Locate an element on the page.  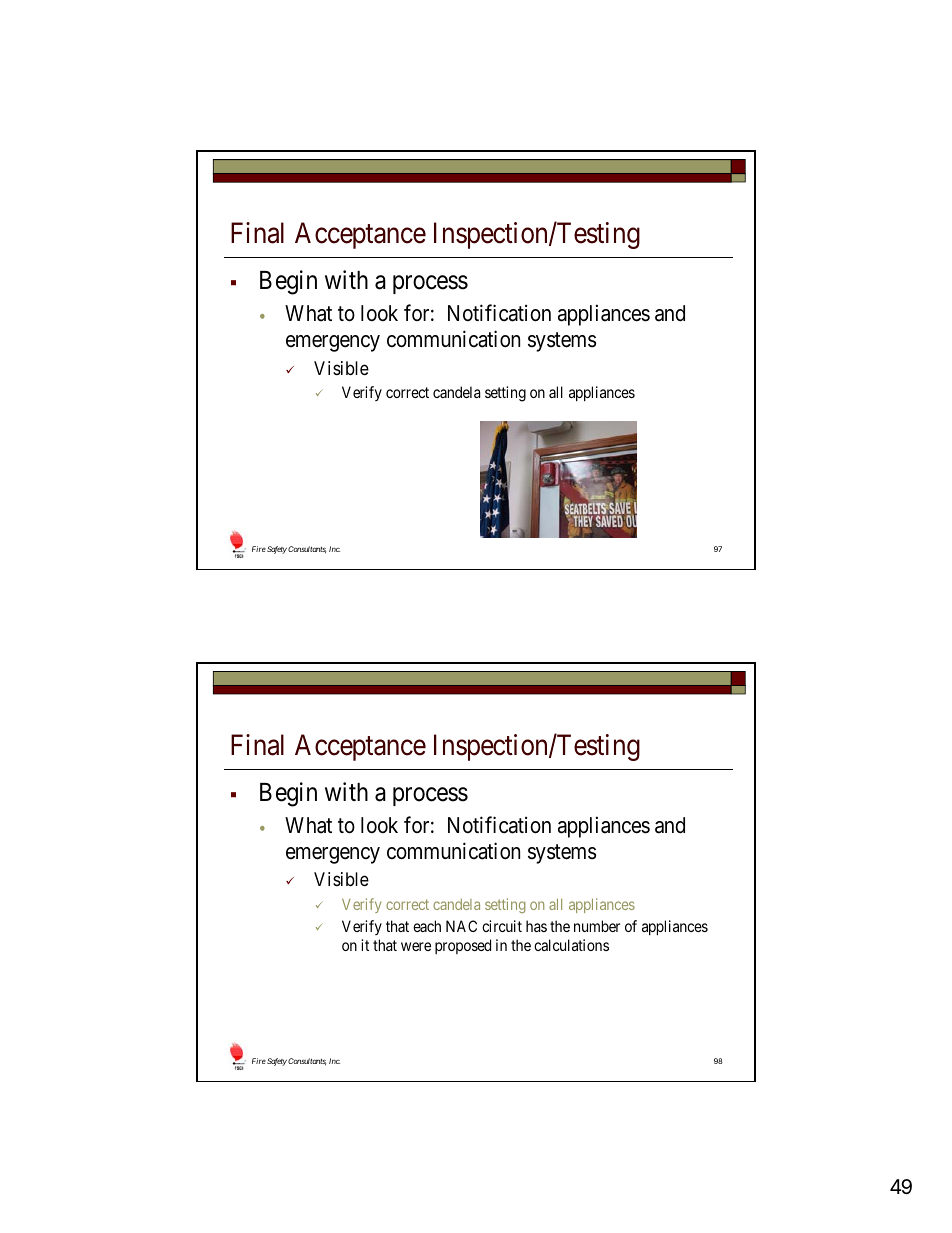
were is located at coordinates (416, 946).
